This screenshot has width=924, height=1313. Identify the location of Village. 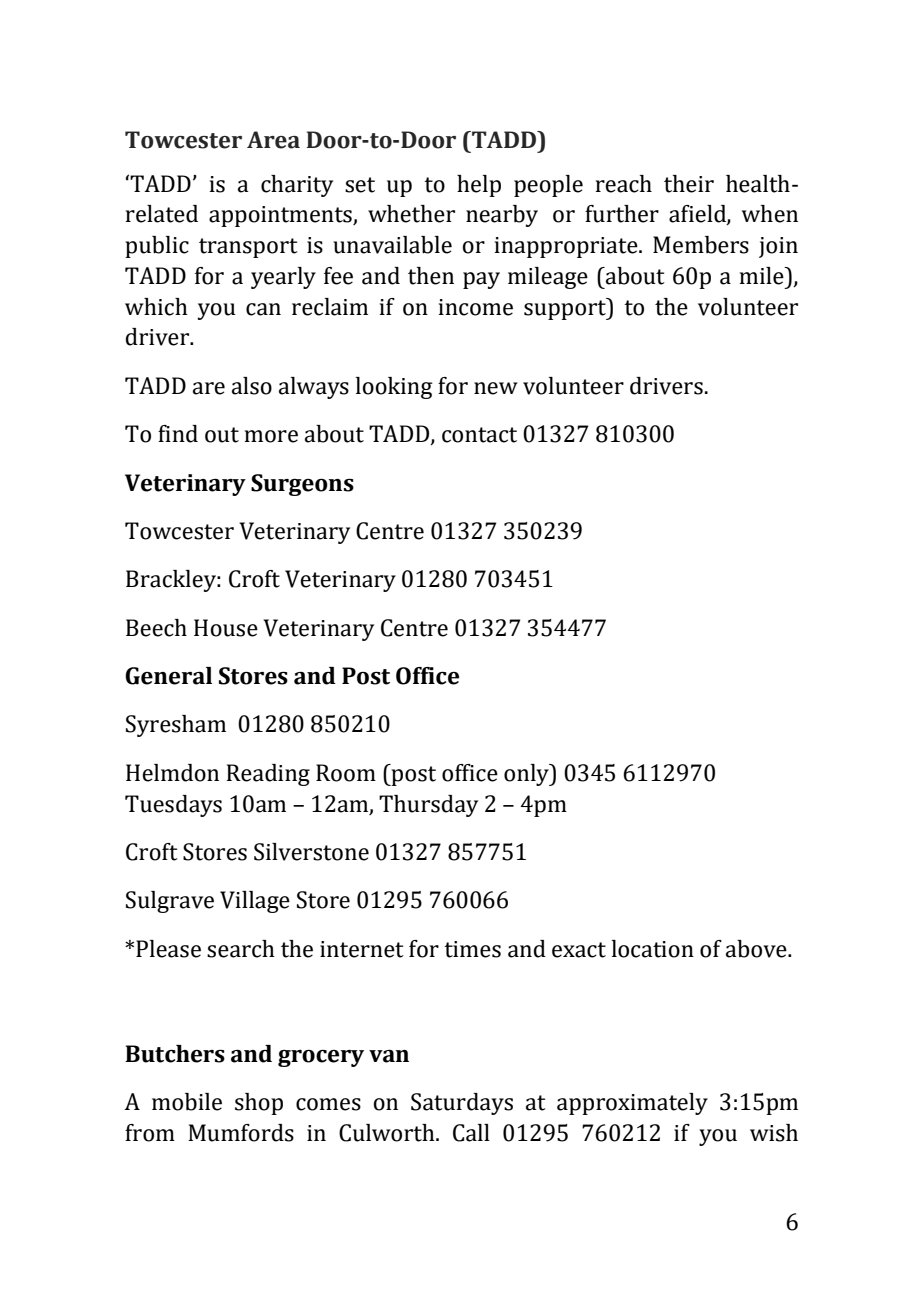
(255, 902).
